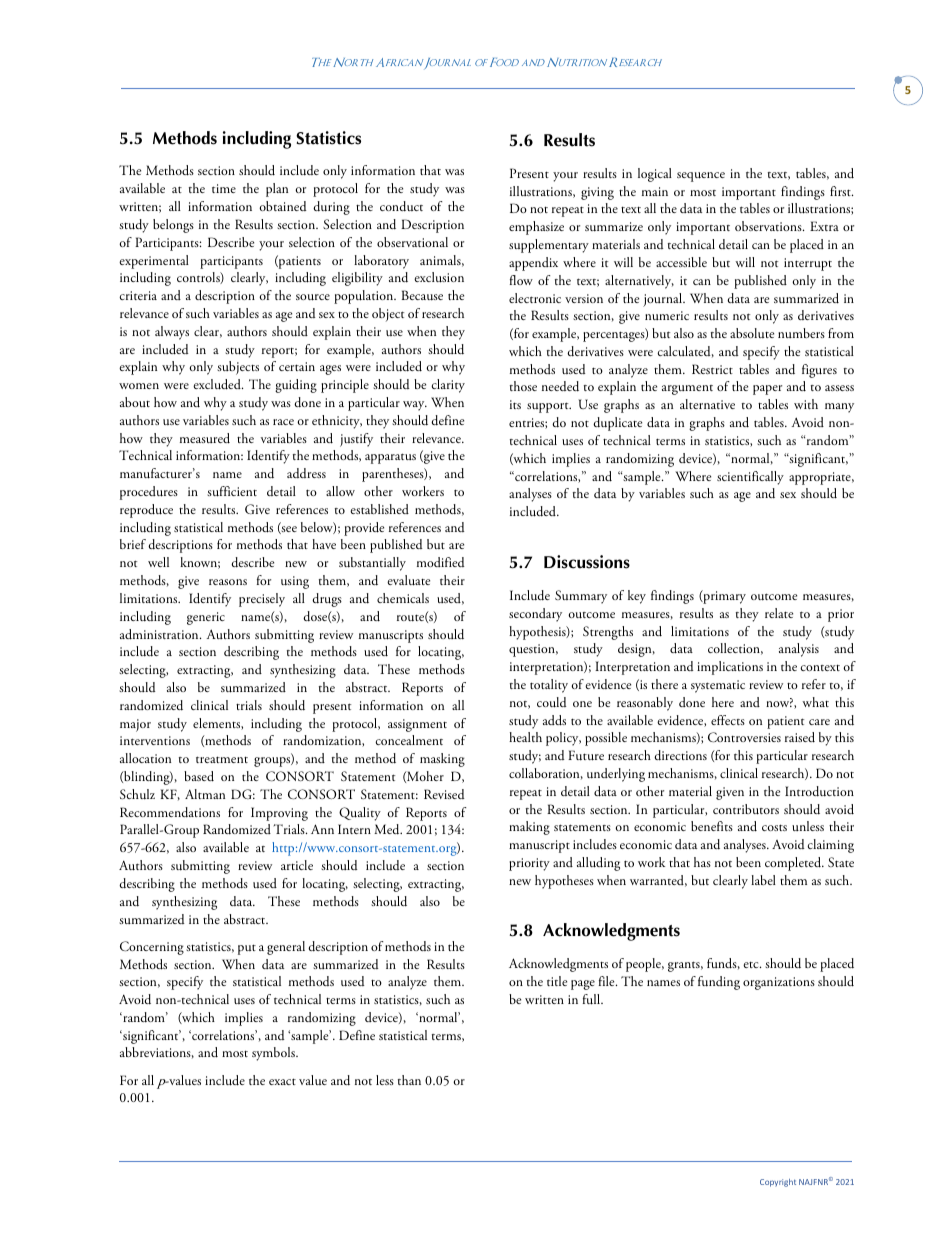  I want to click on time, so click(224, 188).
